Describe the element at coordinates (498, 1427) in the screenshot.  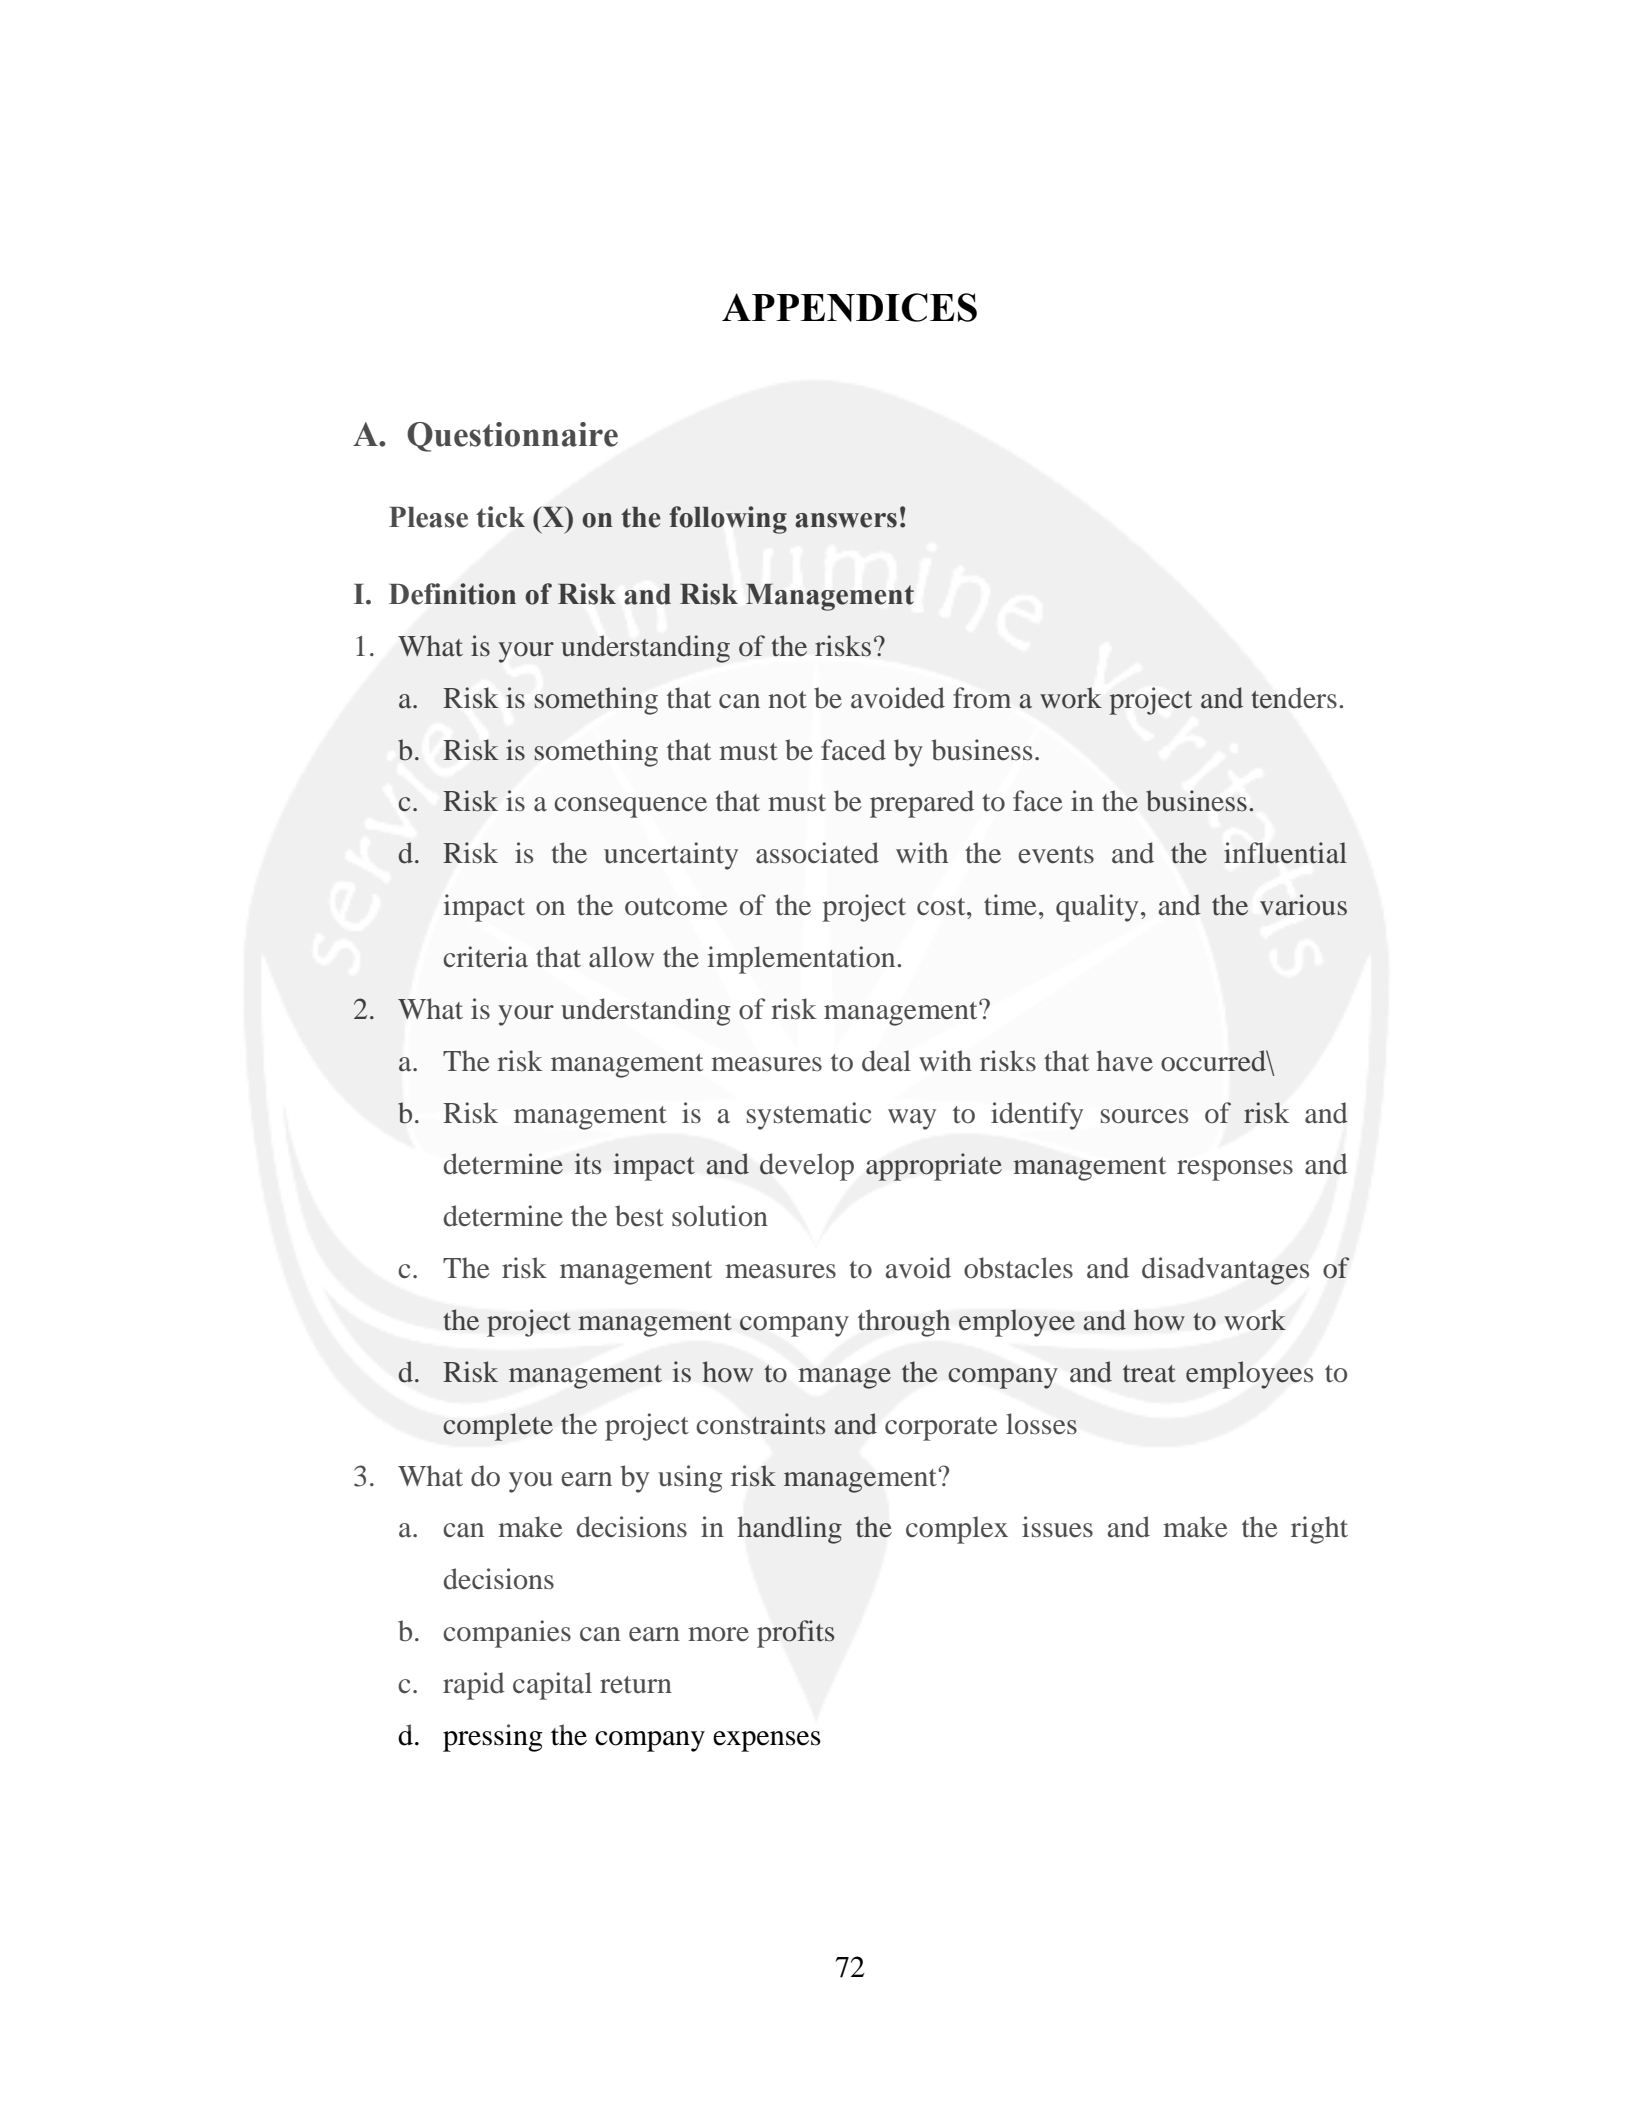
I see `complete` at that location.
